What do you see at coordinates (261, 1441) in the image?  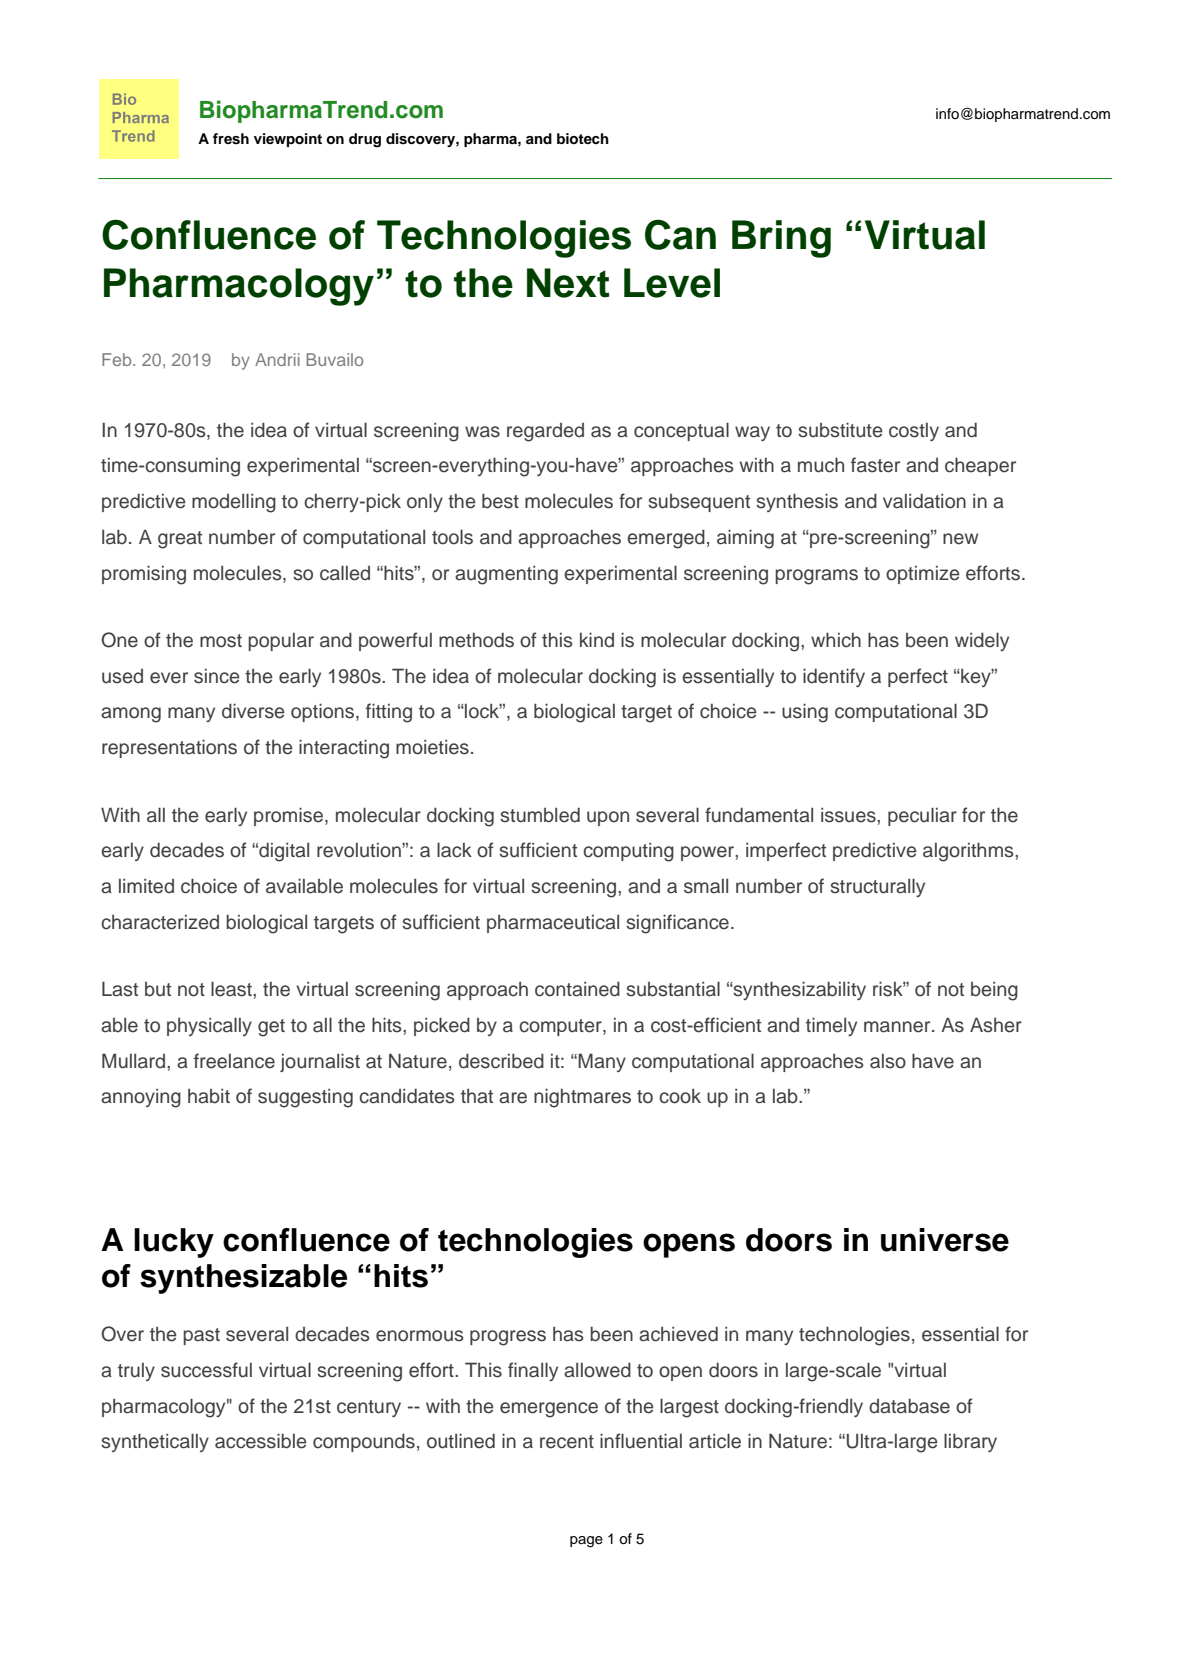 I see `accessible` at bounding box center [261, 1441].
